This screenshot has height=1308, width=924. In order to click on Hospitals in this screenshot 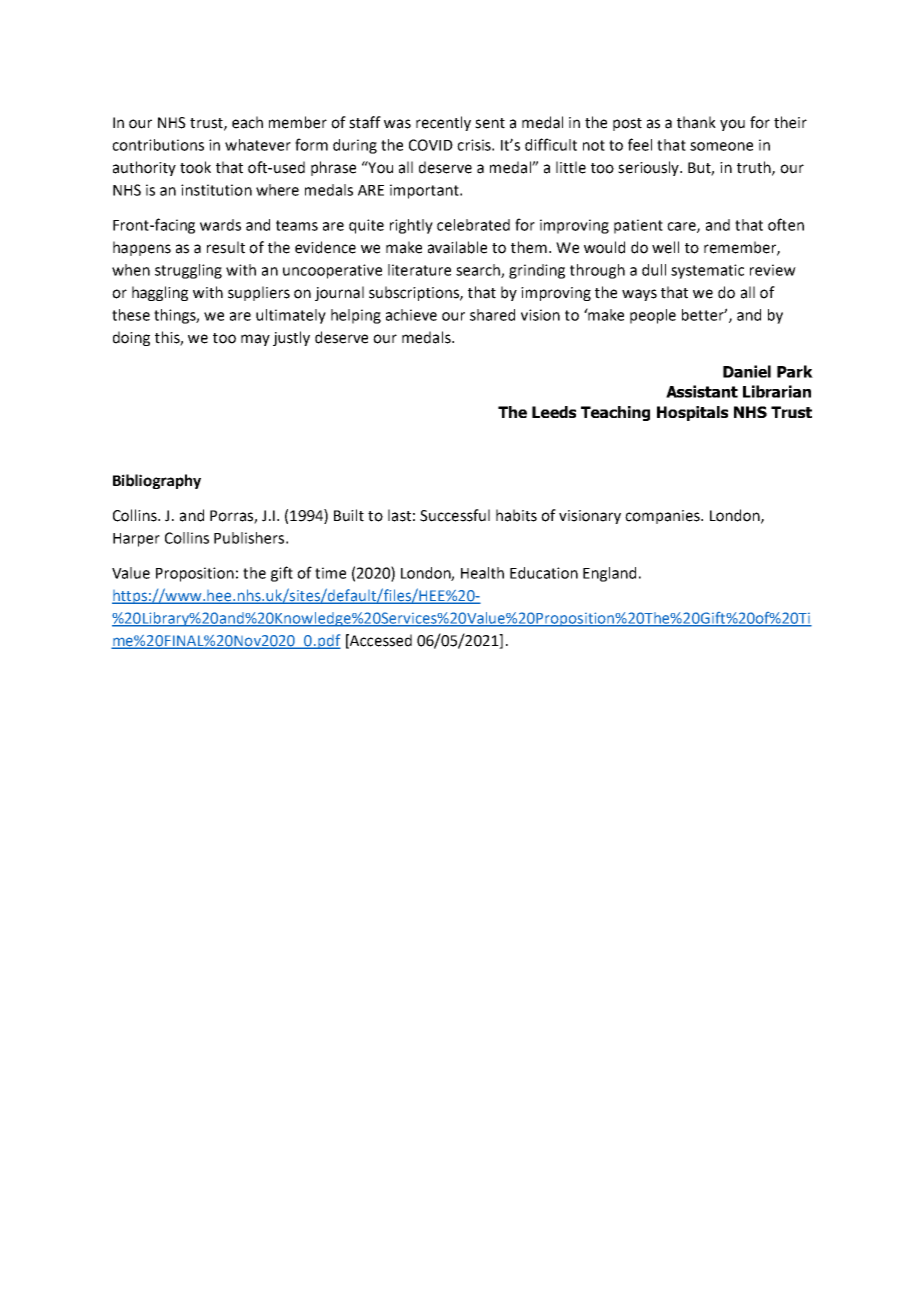, I will do `click(692, 413)`.
